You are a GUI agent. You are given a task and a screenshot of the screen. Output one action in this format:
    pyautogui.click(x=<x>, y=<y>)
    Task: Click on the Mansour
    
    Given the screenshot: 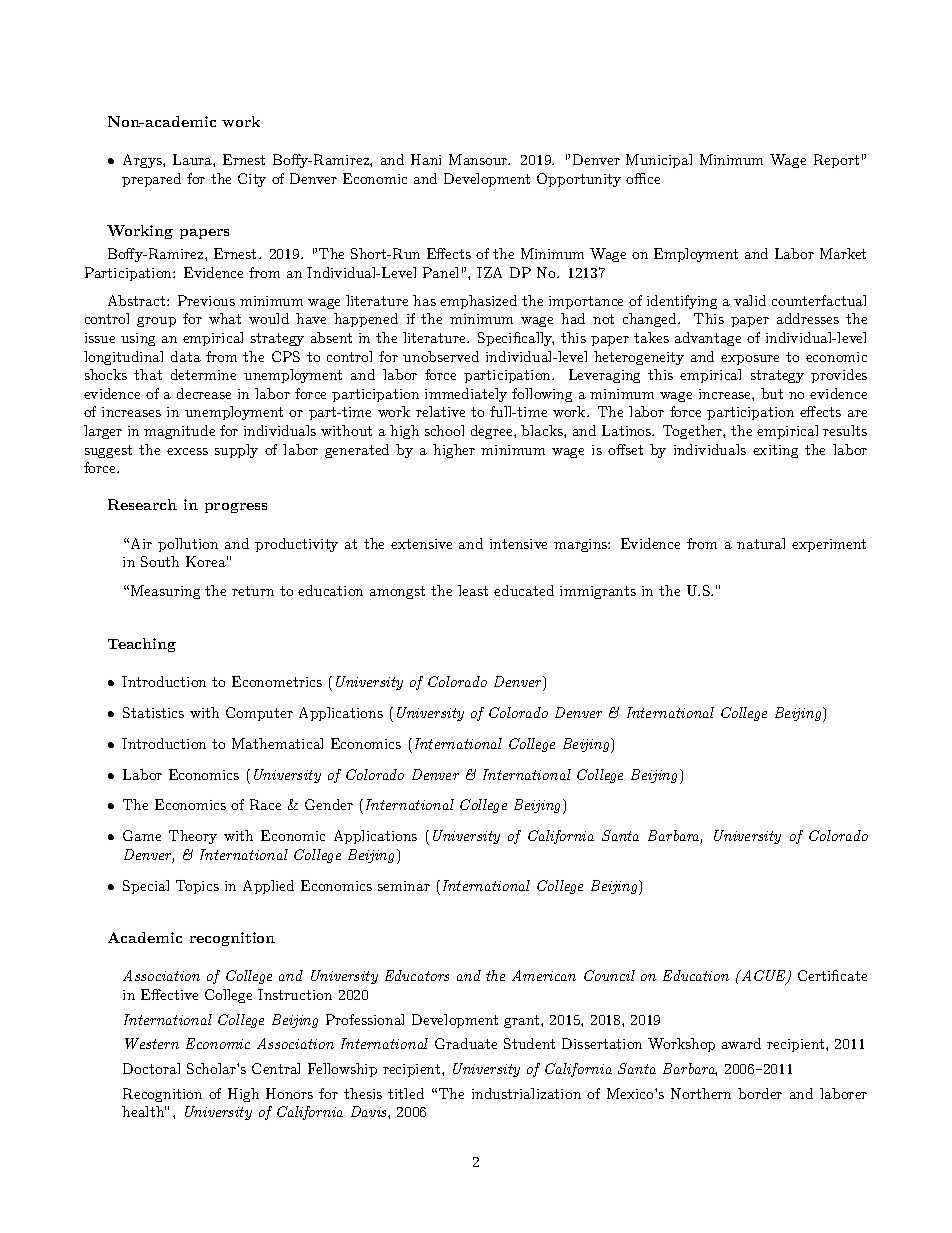 What is the action you would take?
    pyautogui.click(x=479, y=159)
